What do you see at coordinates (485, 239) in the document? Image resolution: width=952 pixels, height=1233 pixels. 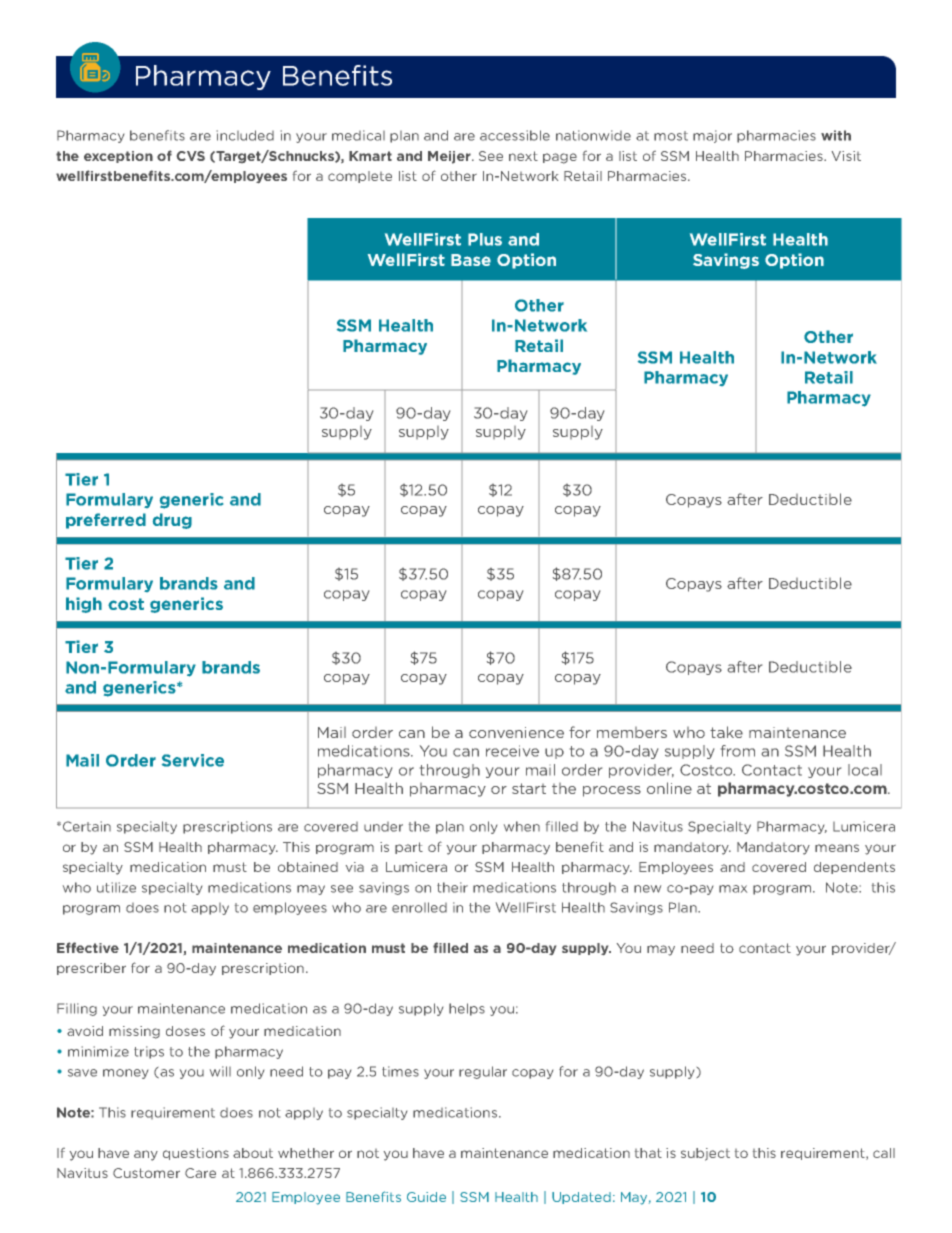 I see `Plus` at bounding box center [485, 239].
